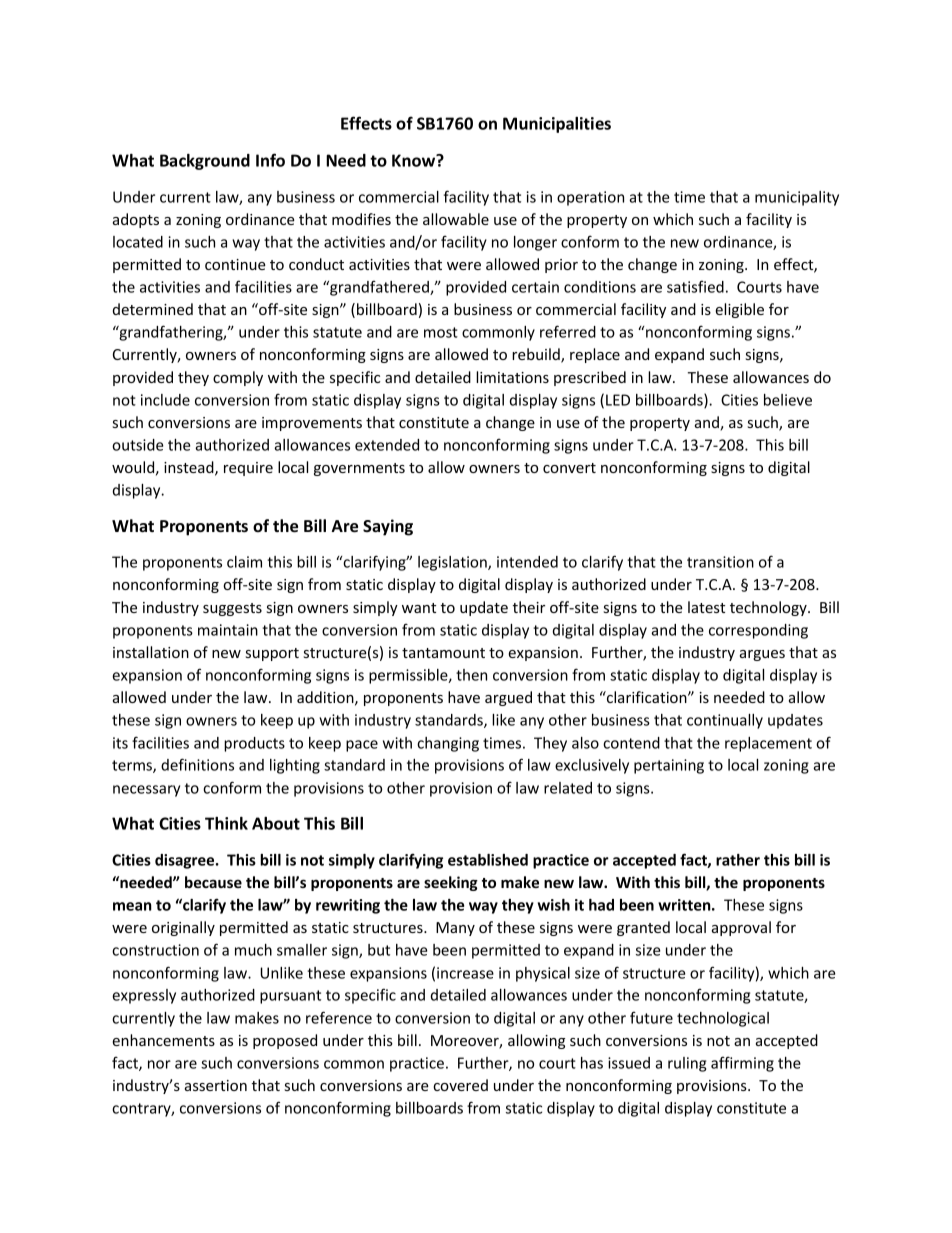 The width and height of the image is (952, 1233). I want to click on covered, so click(460, 1085).
